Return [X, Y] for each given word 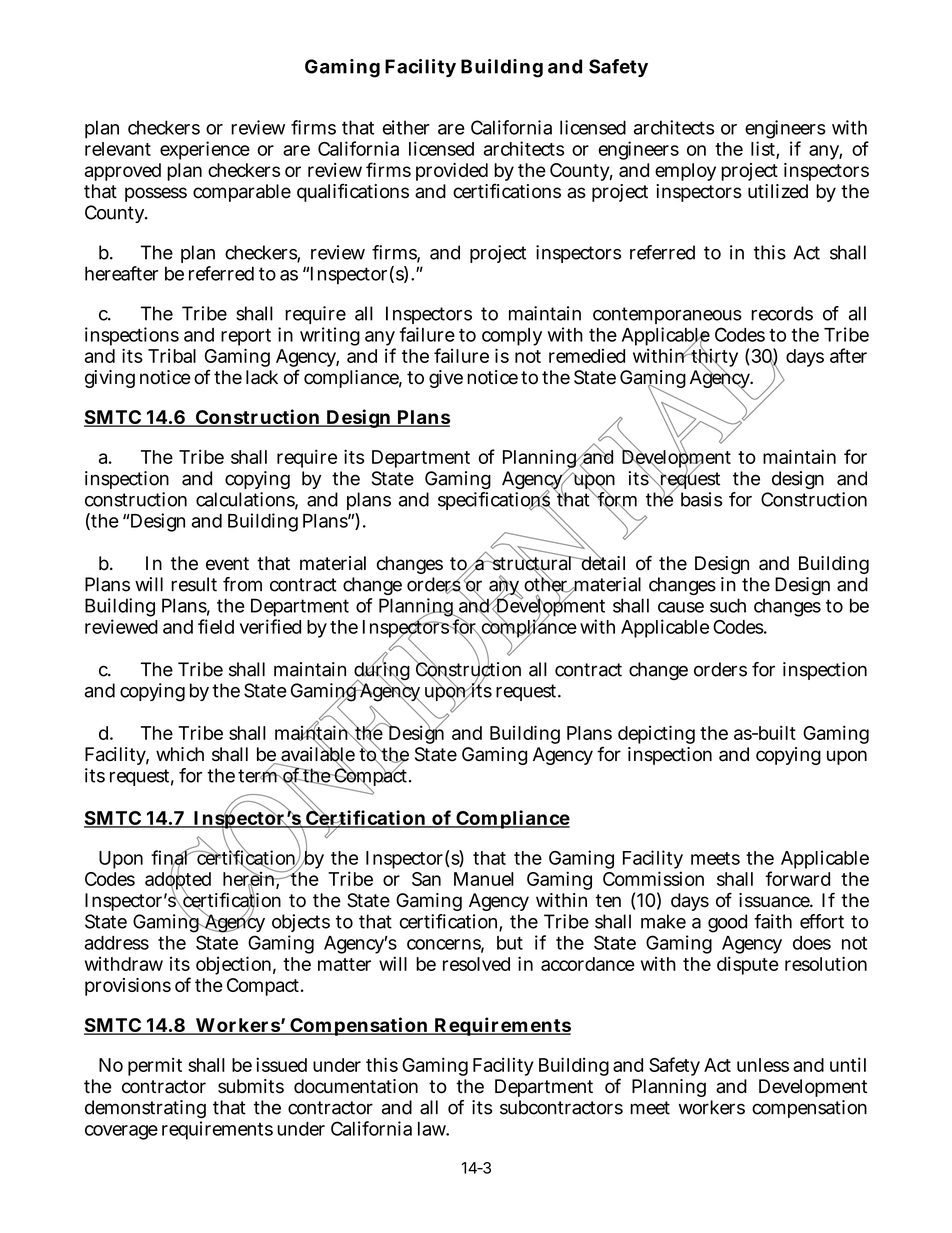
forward [797, 878]
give [446, 379]
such [728, 605]
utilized [778, 191]
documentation [356, 1086]
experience [205, 150]
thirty [713, 358]
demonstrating [145, 1109]
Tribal [172, 355]
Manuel [484, 879]
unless [763, 1065]
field [216, 626]
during [382, 671]
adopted [178, 881]
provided [452, 172]
